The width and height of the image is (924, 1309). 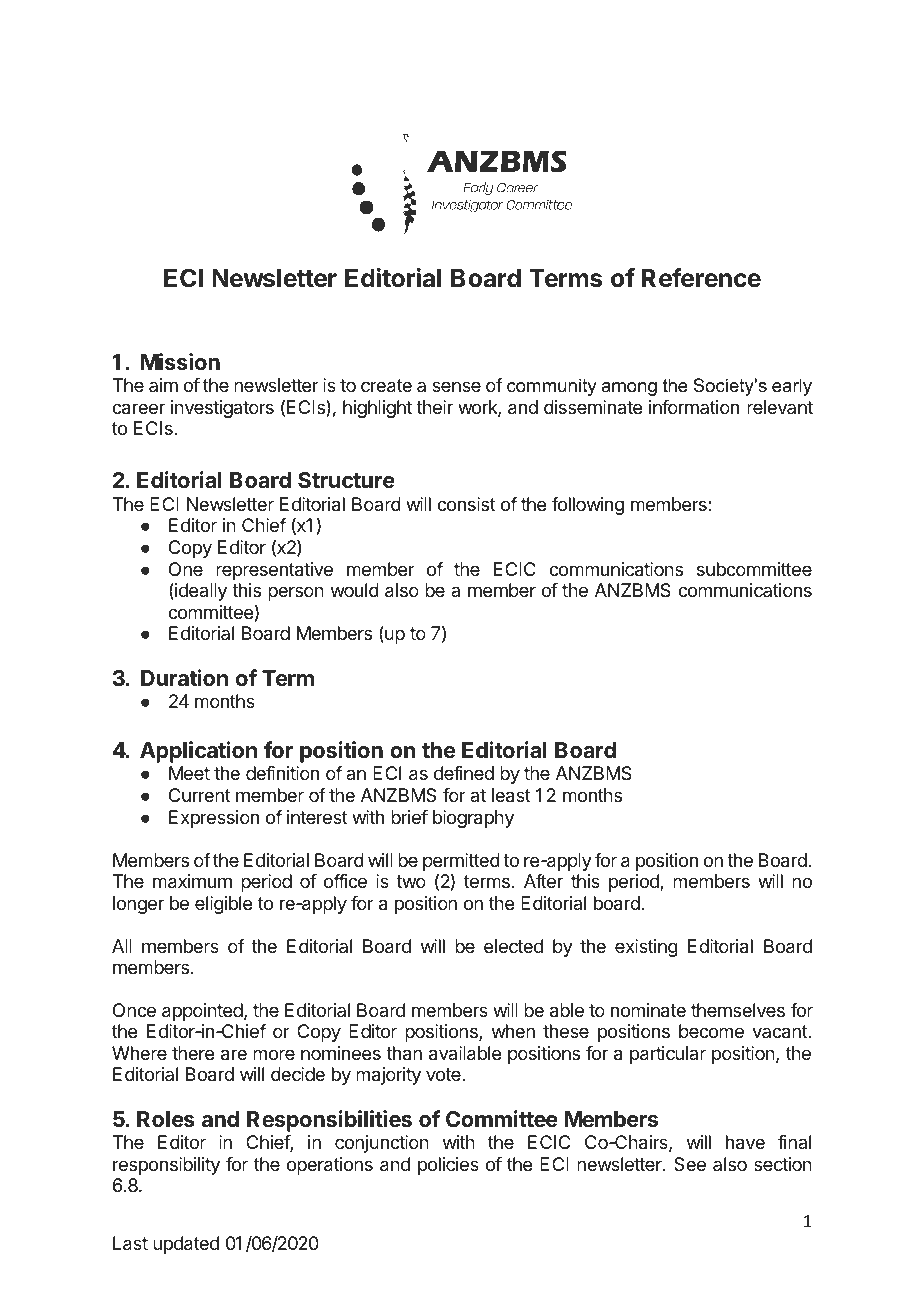 I want to click on defined, so click(x=464, y=773).
